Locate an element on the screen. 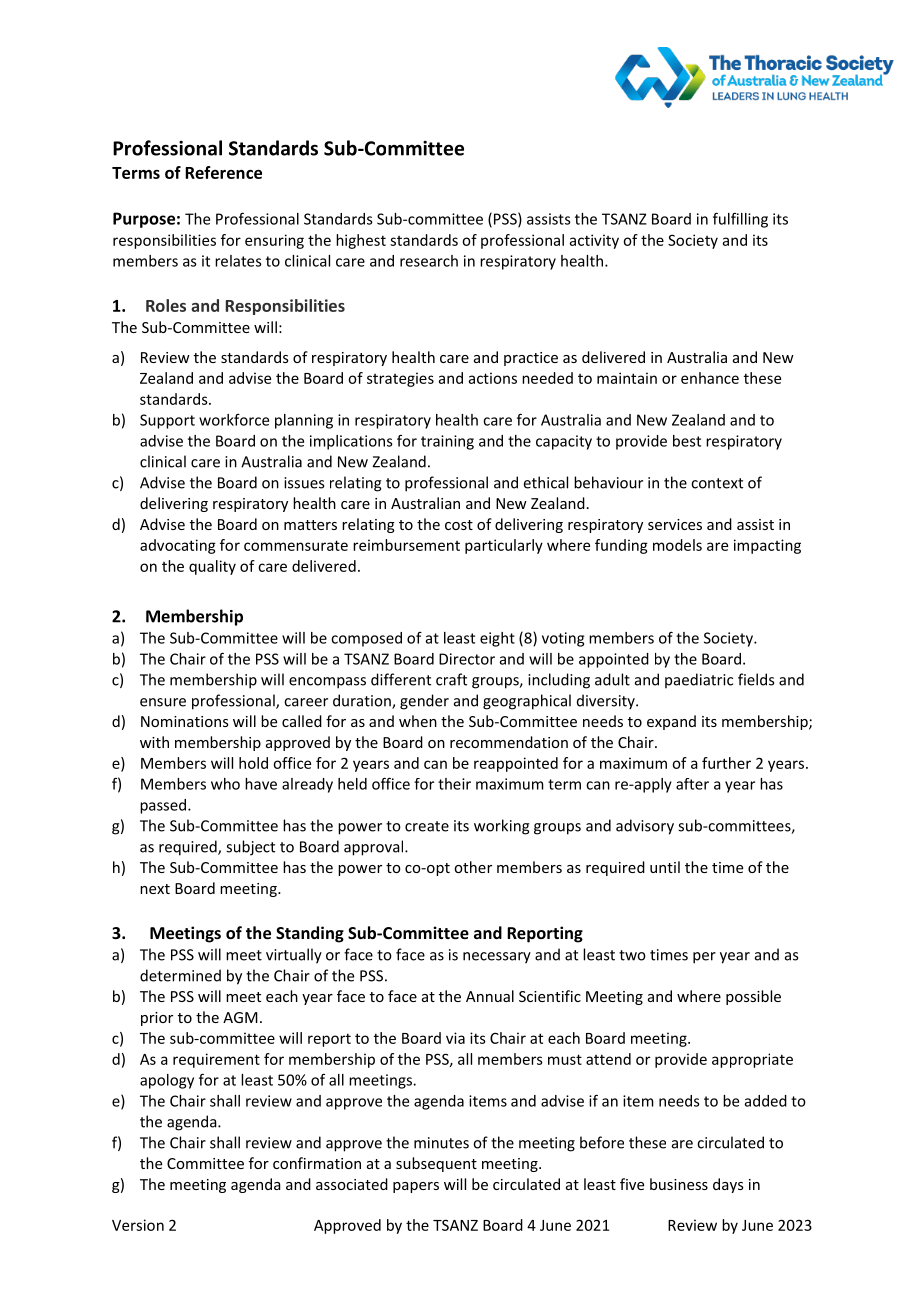  who is located at coordinates (225, 784).
